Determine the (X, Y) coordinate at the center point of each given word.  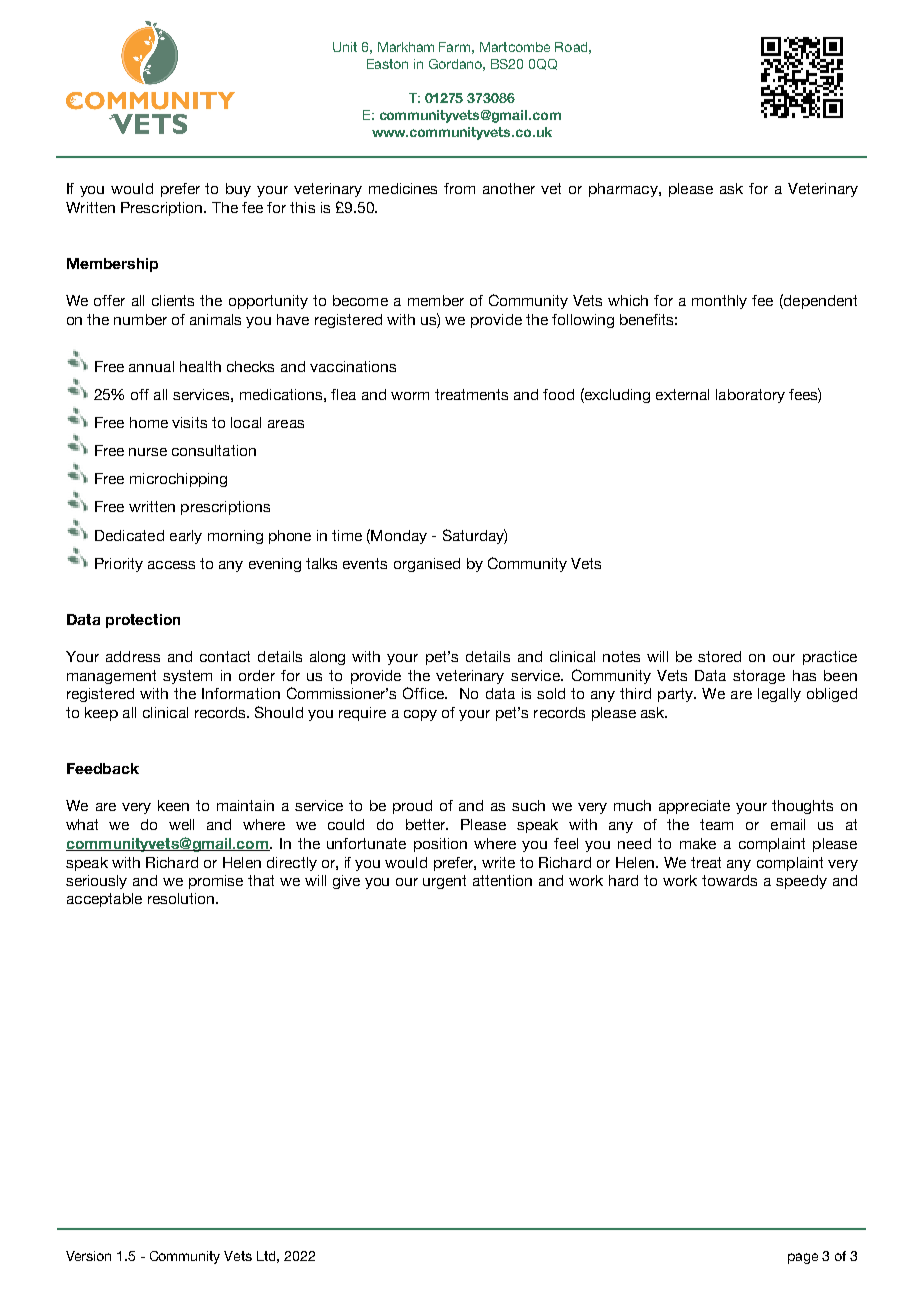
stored (719, 656)
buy (238, 190)
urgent (444, 882)
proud (412, 807)
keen (173, 805)
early (186, 537)
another (509, 188)
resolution (182, 898)
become (360, 300)
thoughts (802, 807)
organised (427, 565)
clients (173, 300)
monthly (719, 302)
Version (88, 1256)
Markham (406, 47)
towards (729, 880)
